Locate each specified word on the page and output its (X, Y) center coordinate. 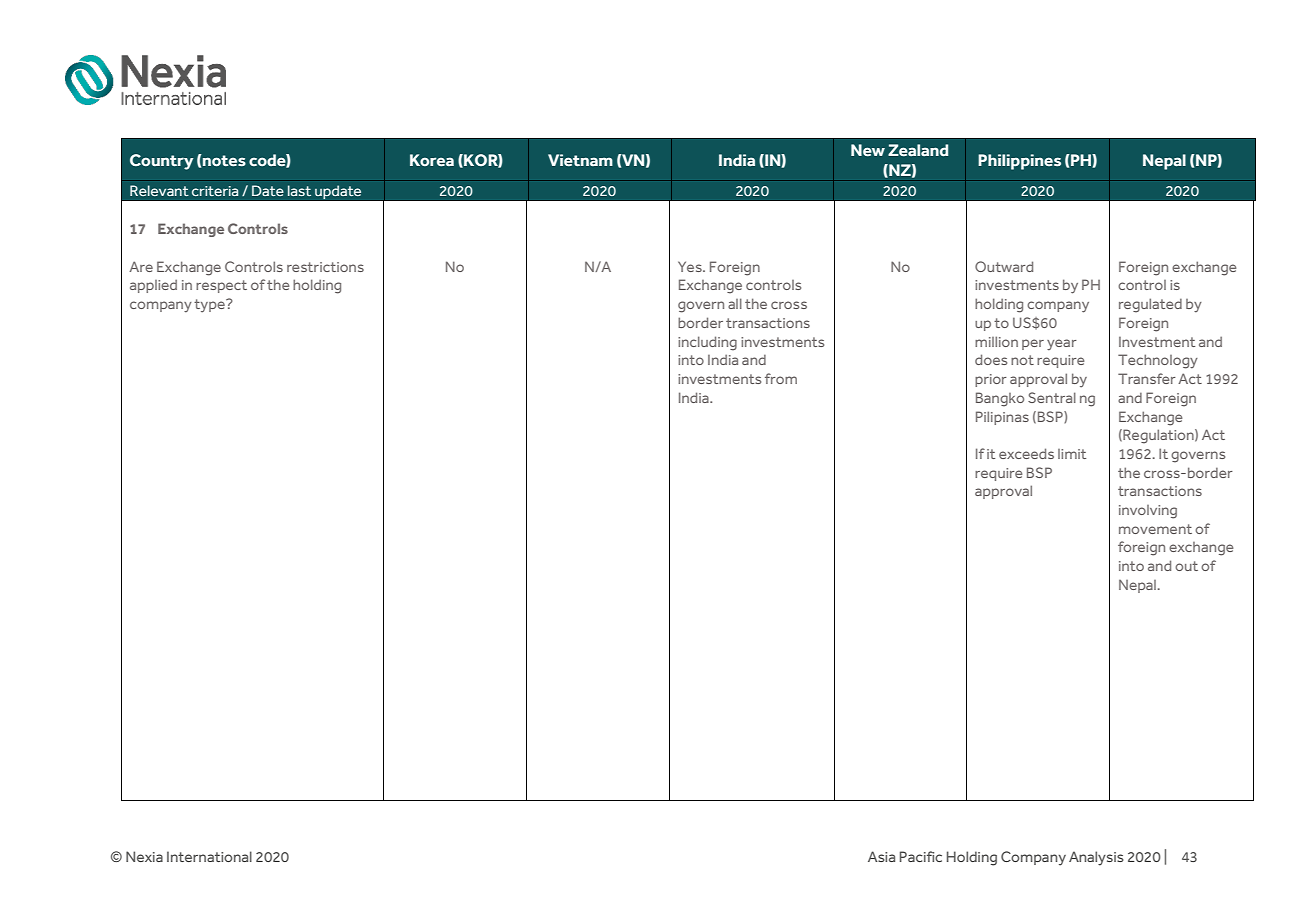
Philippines (1019, 162)
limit (1072, 454)
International (209, 856)
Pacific (921, 856)
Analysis (1096, 858)
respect (221, 286)
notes (224, 161)
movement (1155, 529)
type (210, 305)
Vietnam (580, 160)
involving (1148, 512)
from (781, 378)
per (1033, 344)
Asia (881, 856)
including (707, 343)
